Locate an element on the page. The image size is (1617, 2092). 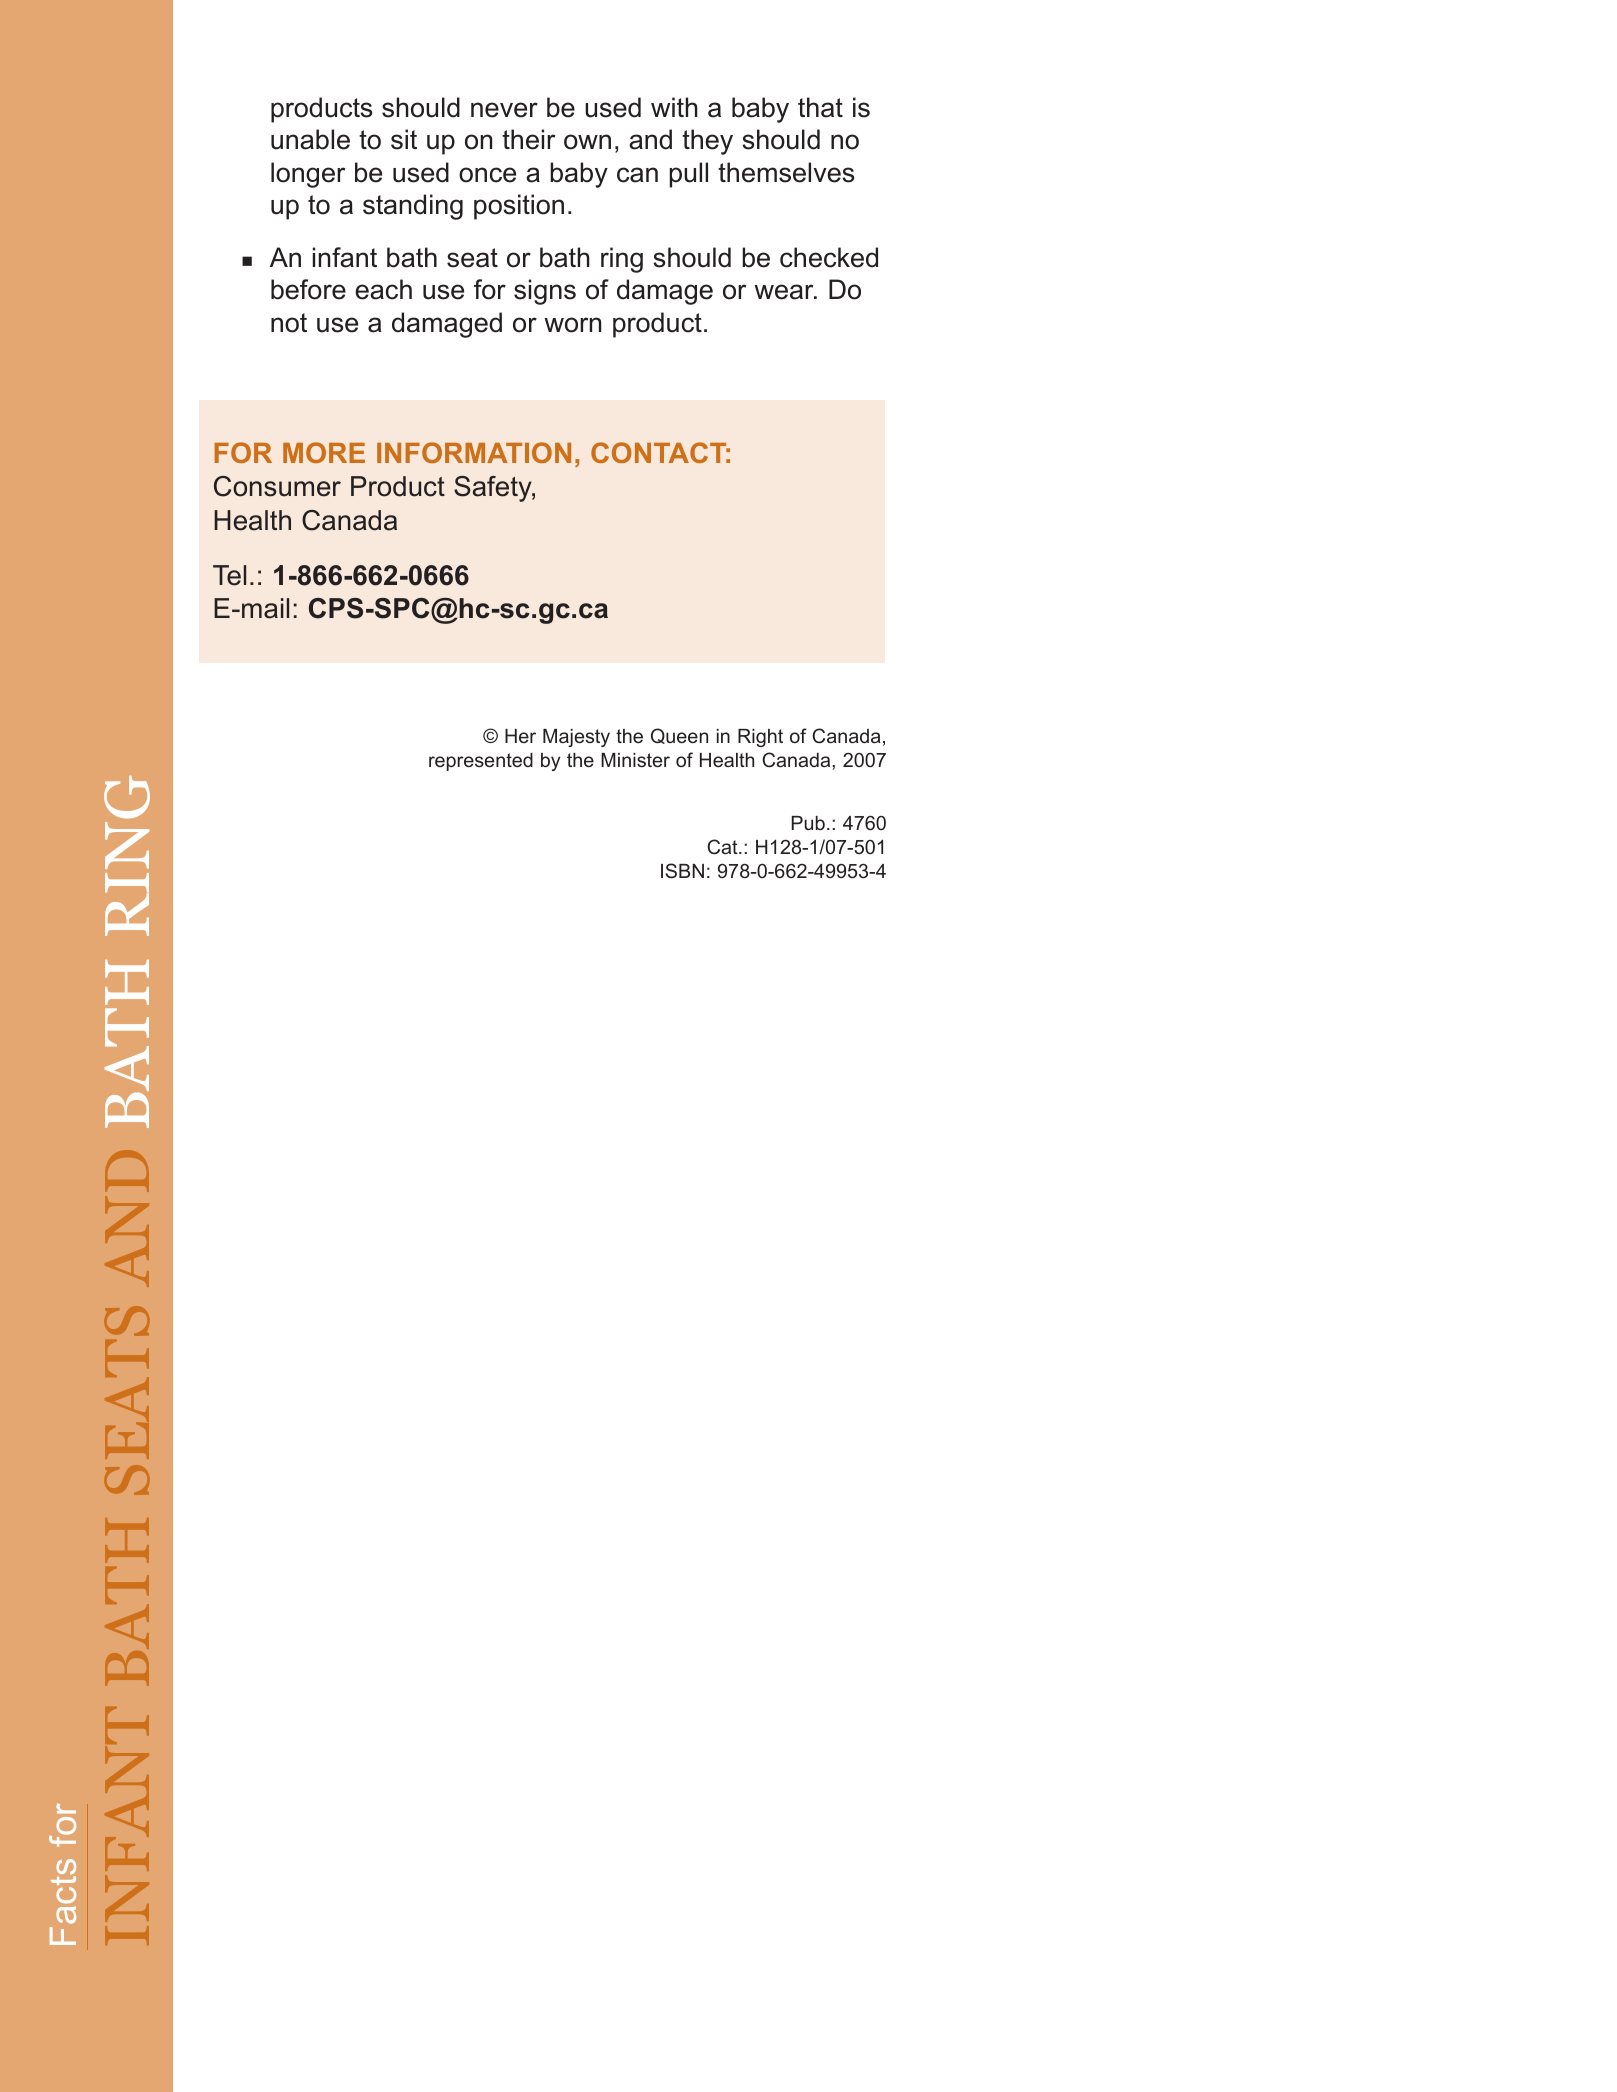
Right is located at coordinates (760, 738).
